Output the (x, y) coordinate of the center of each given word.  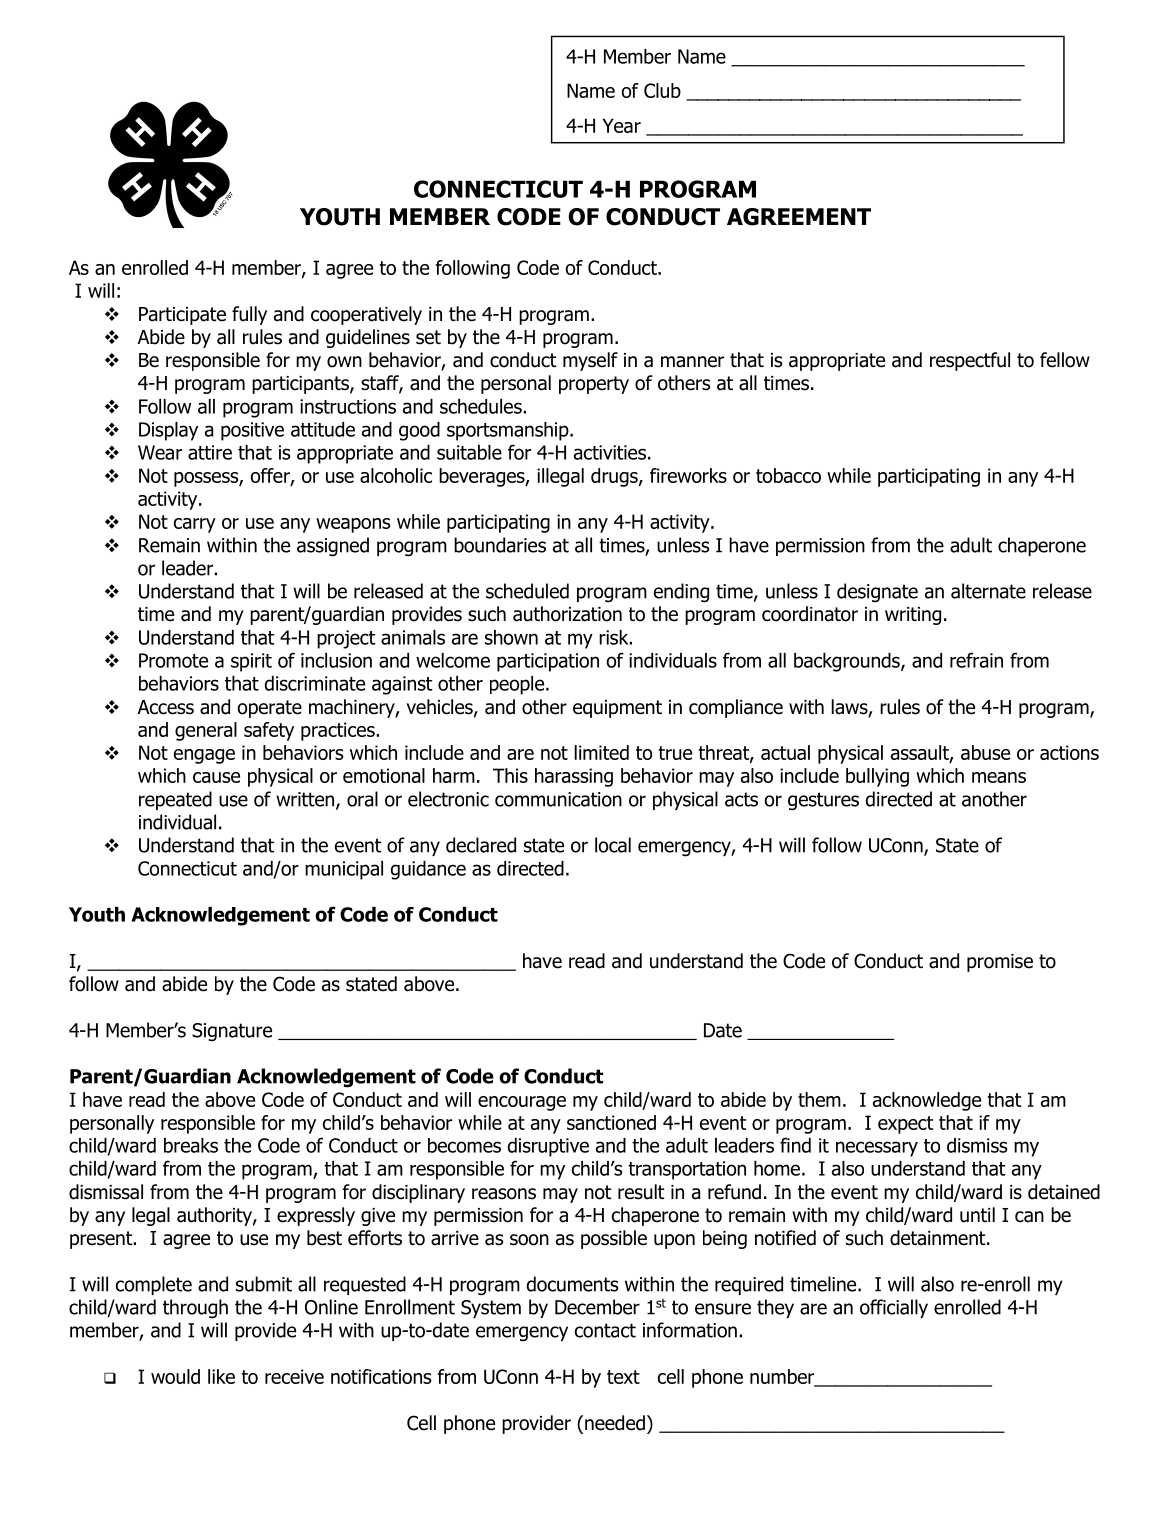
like (221, 1376)
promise (1000, 963)
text (623, 1377)
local (613, 845)
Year (622, 125)
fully (249, 315)
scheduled (527, 591)
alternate (988, 591)
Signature (232, 1032)
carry (195, 525)
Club (662, 90)
